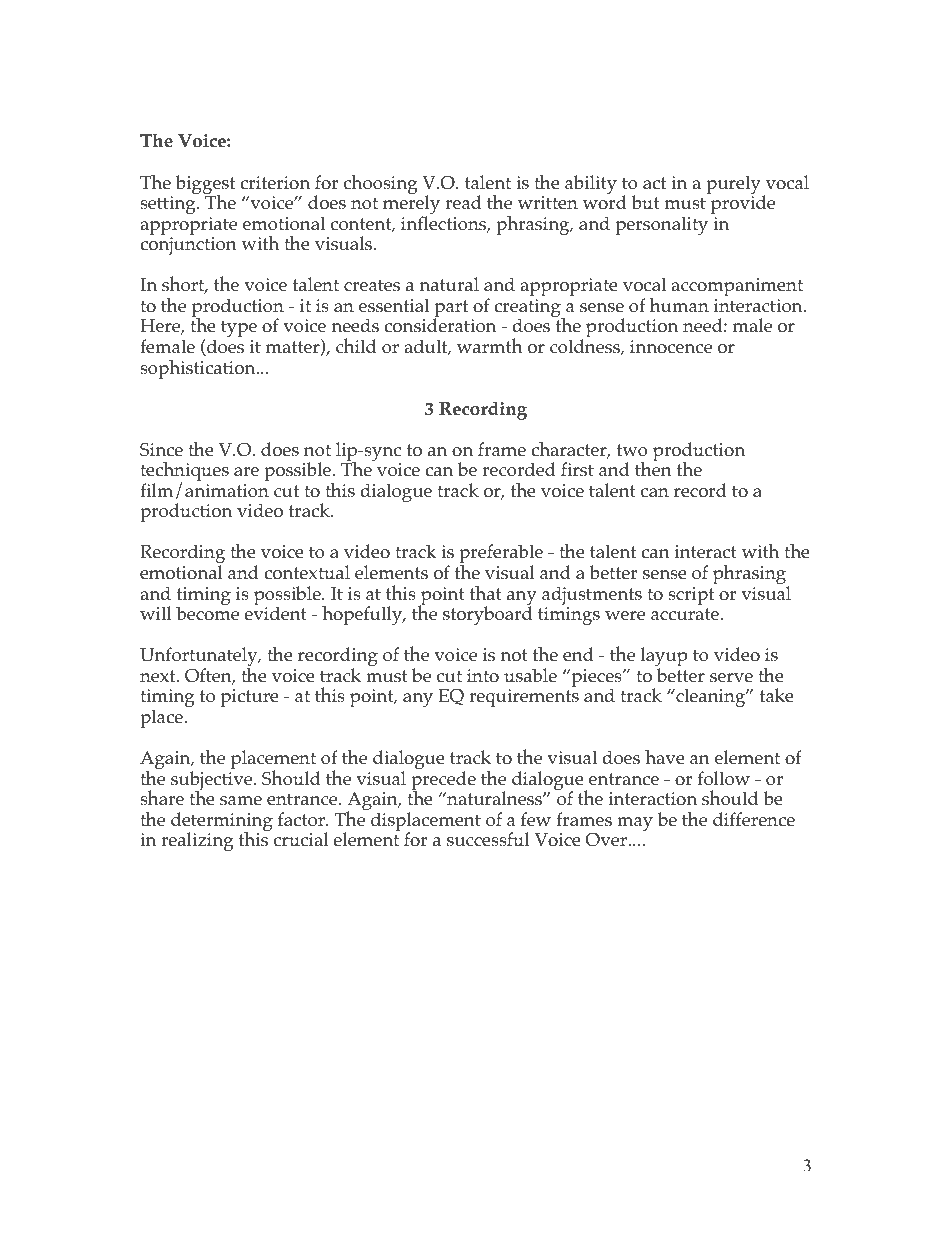 The image size is (952, 1233). I want to click on read, so click(463, 202).
